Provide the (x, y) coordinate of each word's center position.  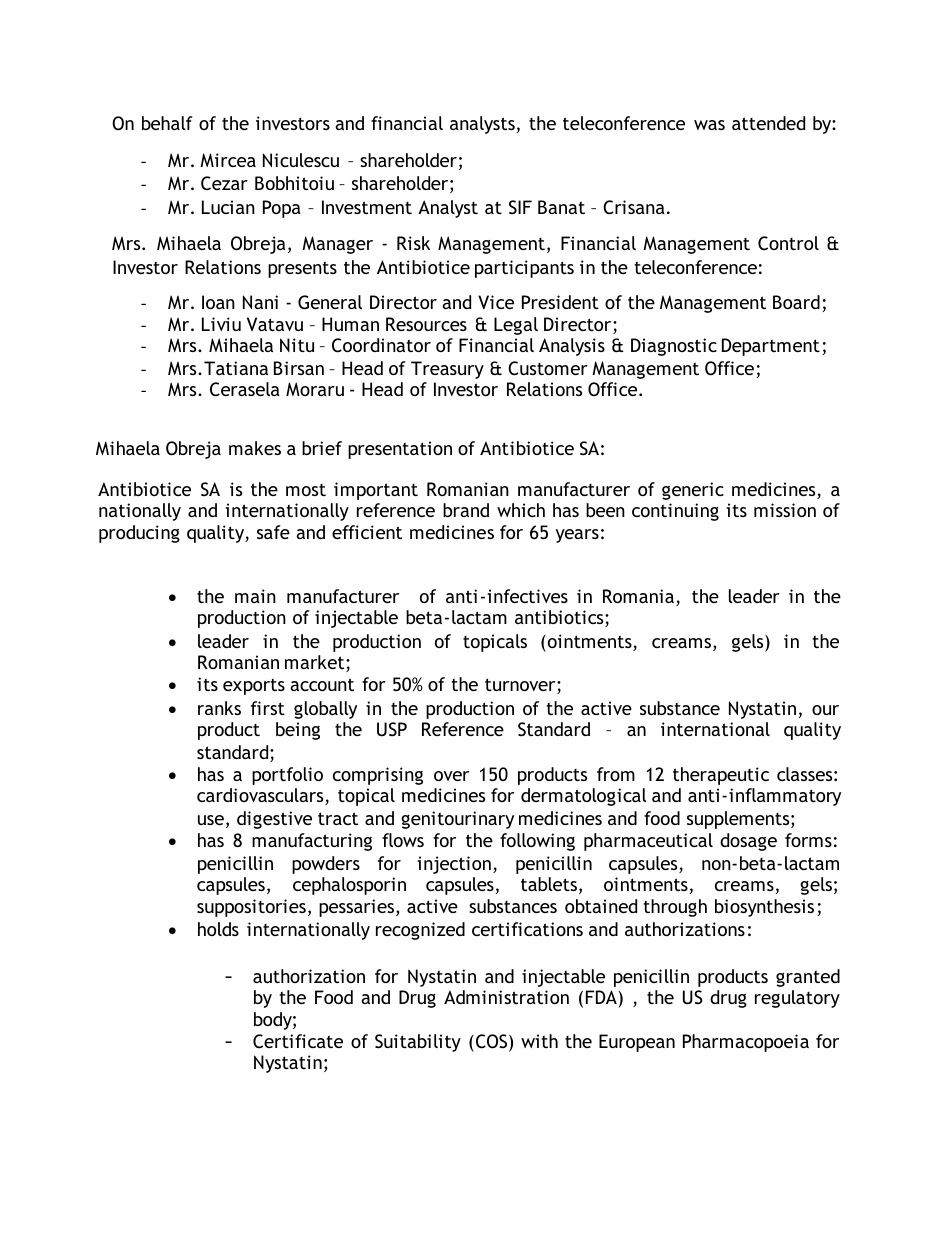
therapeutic (721, 776)
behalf (167, 123)
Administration (506, 997)
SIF (520, 207)
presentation (400, 450)
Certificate (298, 1041)
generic (693, 491)
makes (255, 448)
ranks (219, 708)
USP (392, 729)
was (709, 125)
